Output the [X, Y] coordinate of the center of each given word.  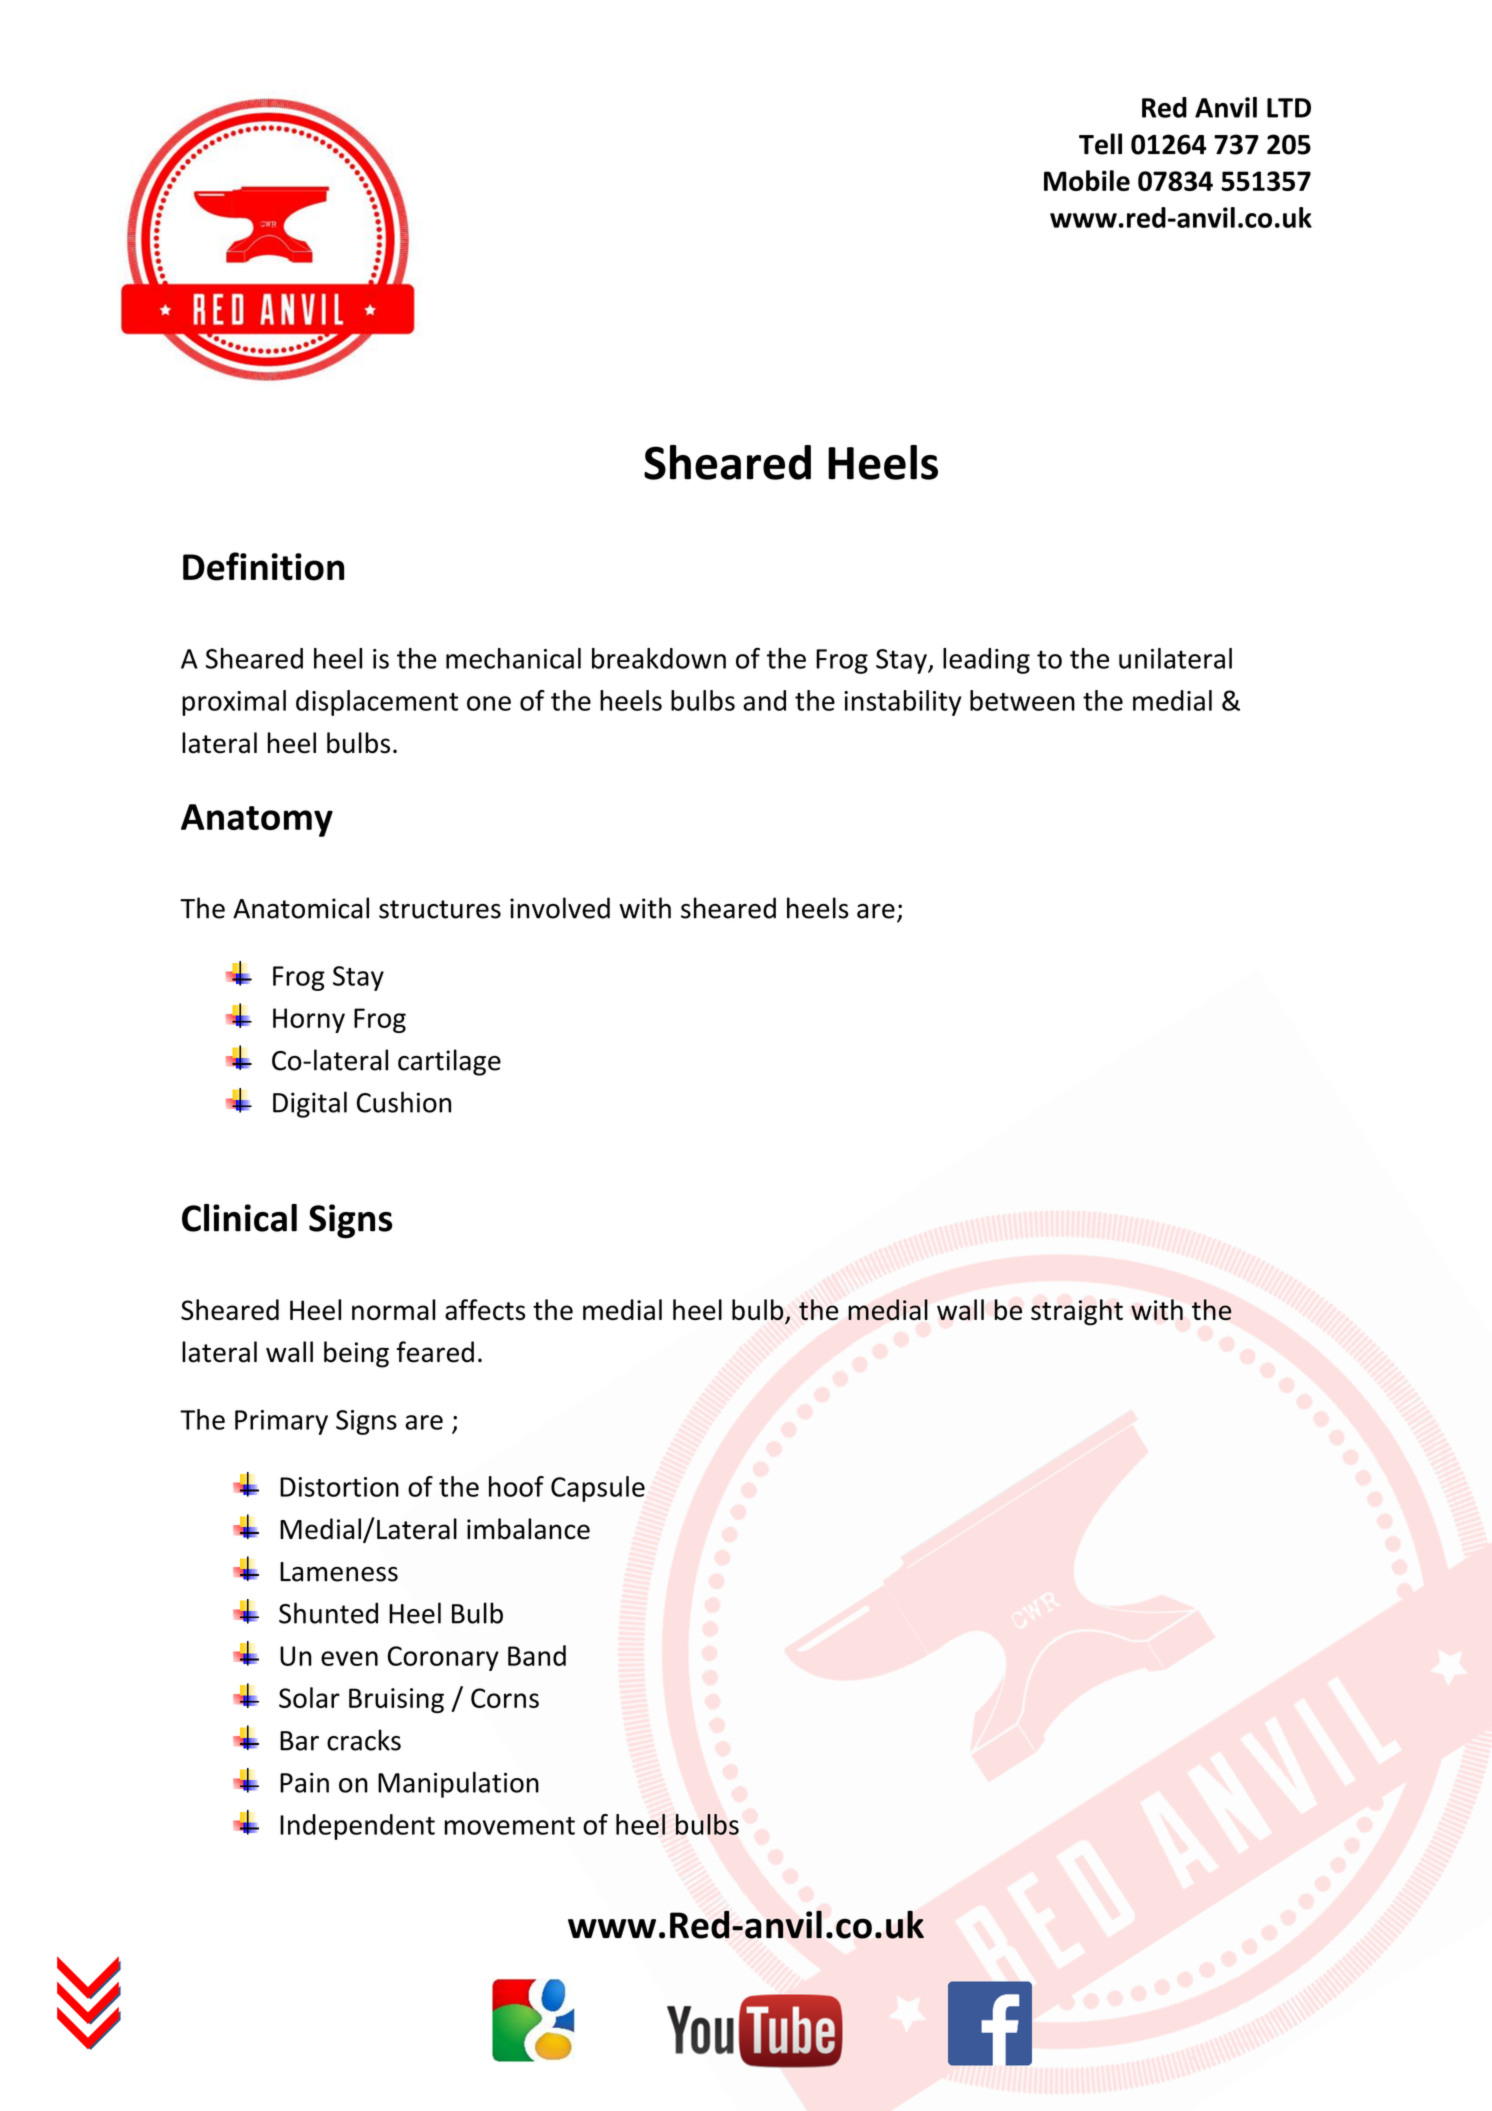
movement [509, 1826]
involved [560, 908]
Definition [263, 566]
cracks [364, 1740]
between [1022, 700]
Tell [1100, 144]
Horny [309, 1020]
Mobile [1087, 180]
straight [1077, 1312]
